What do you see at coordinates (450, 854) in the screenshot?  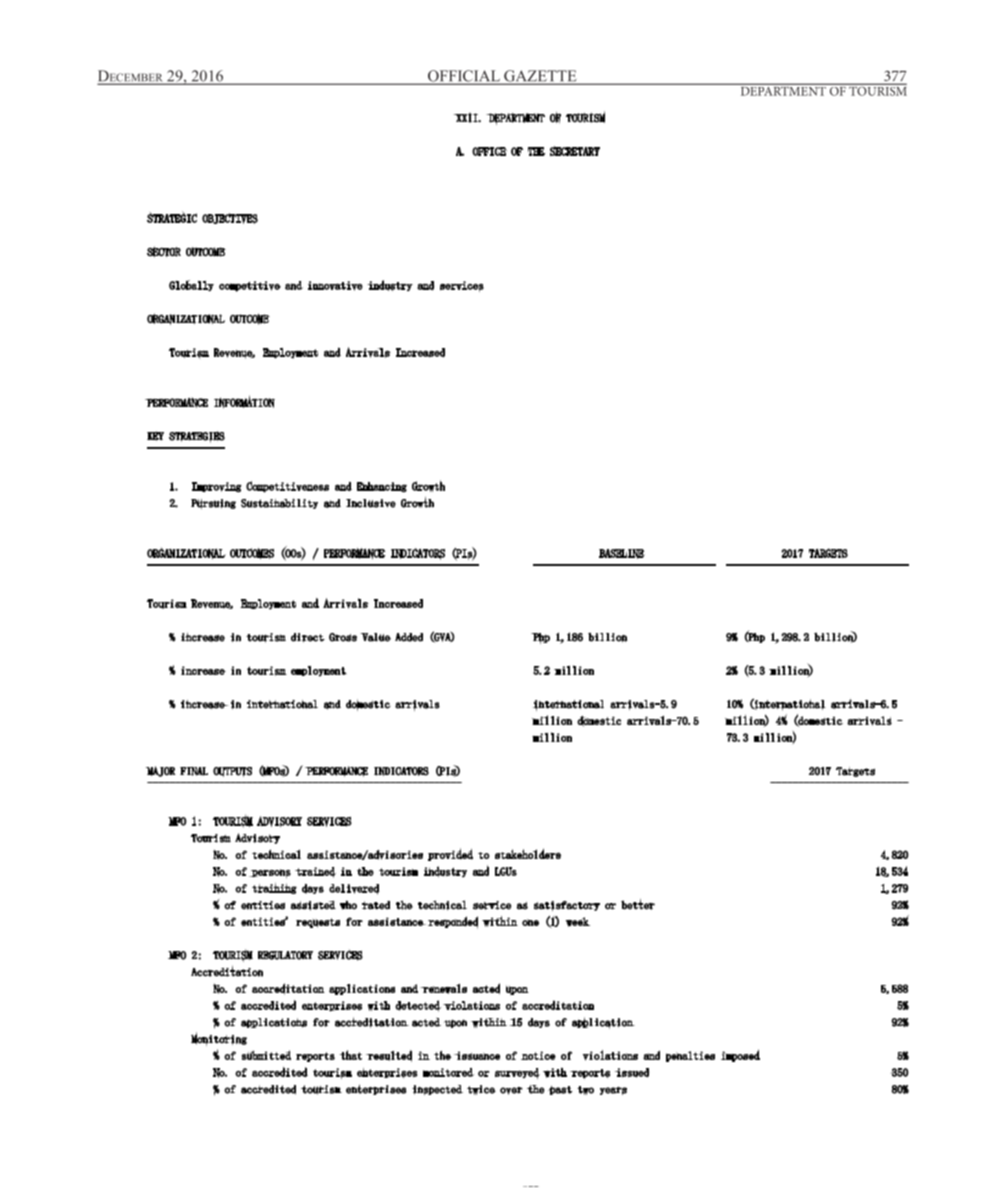 I see `provided` at bounding box center [450, 854].
